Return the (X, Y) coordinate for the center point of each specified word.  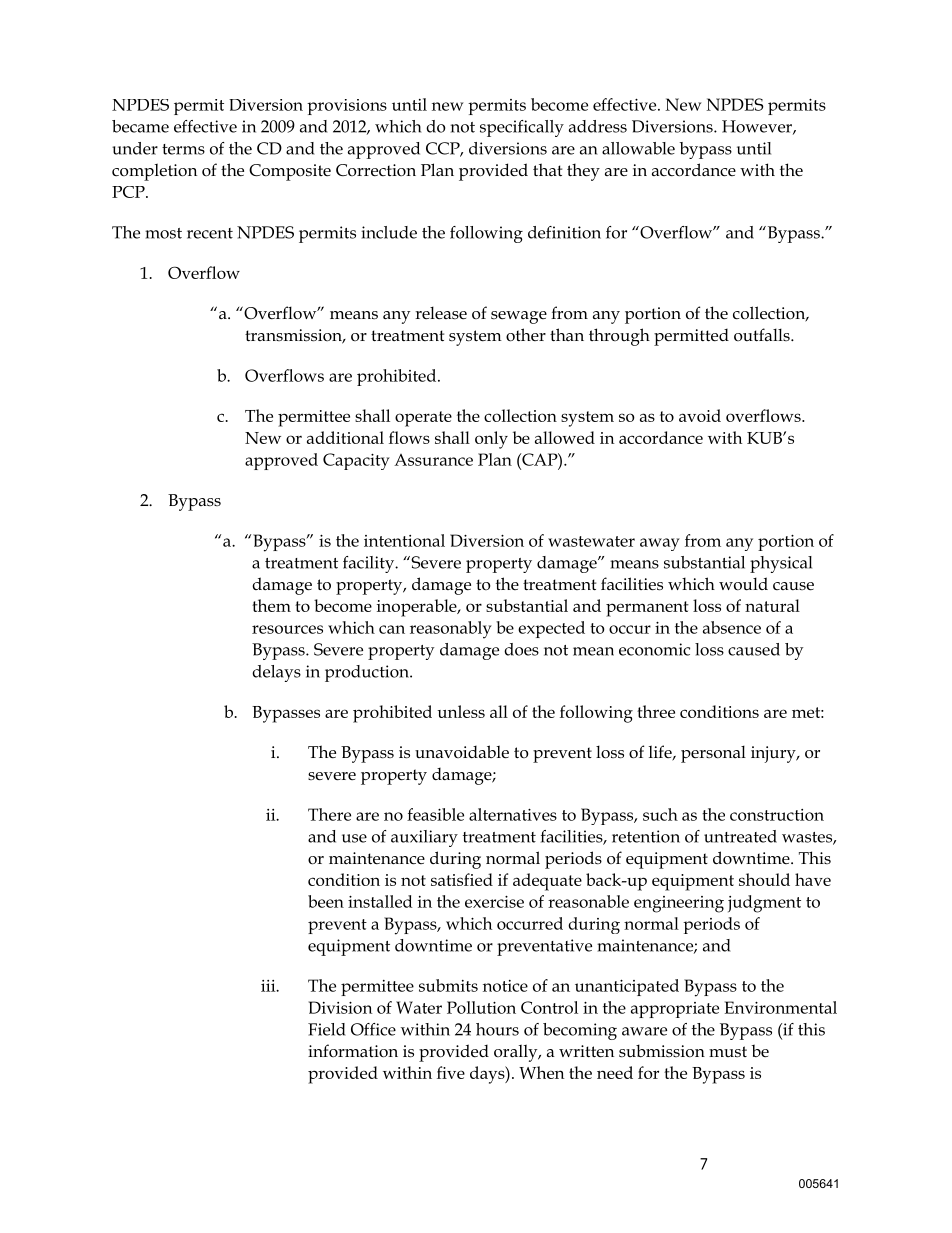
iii (269, 986)
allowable (638, 148)
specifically (522, 128)
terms (183, 149)
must (728, 1051)
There (329, 814)
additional (345, 437)
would (743, 584)
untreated (740, 836)
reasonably (451, 630)
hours (497, 1029)
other (526, 335)
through (619, 337)
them (271, 605)
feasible (435, 814)
